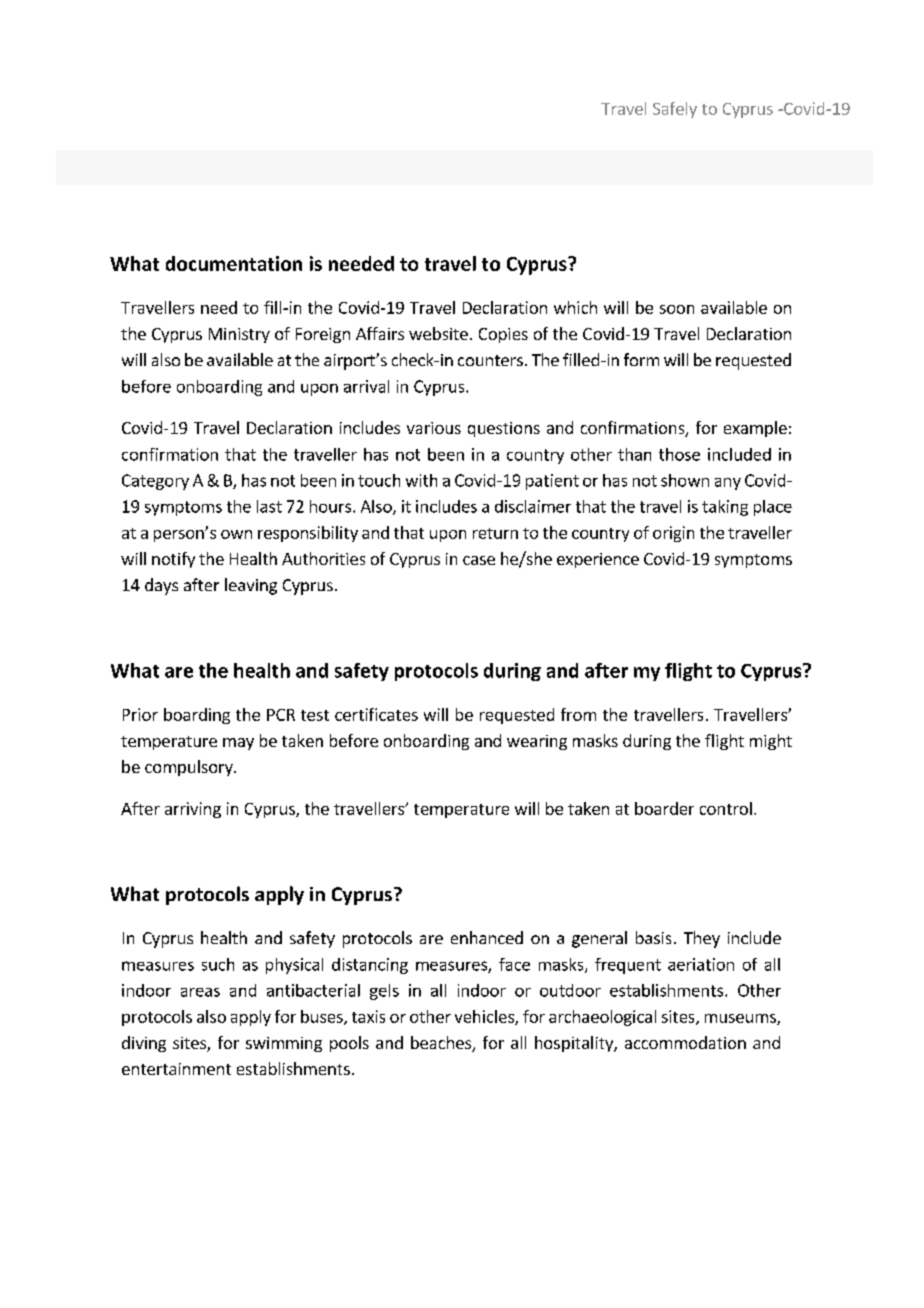 This image has width=924, height=1308. What do you see at coordinates (641, 359) in the image?
I see `form` at bounding box center [641, 359].
